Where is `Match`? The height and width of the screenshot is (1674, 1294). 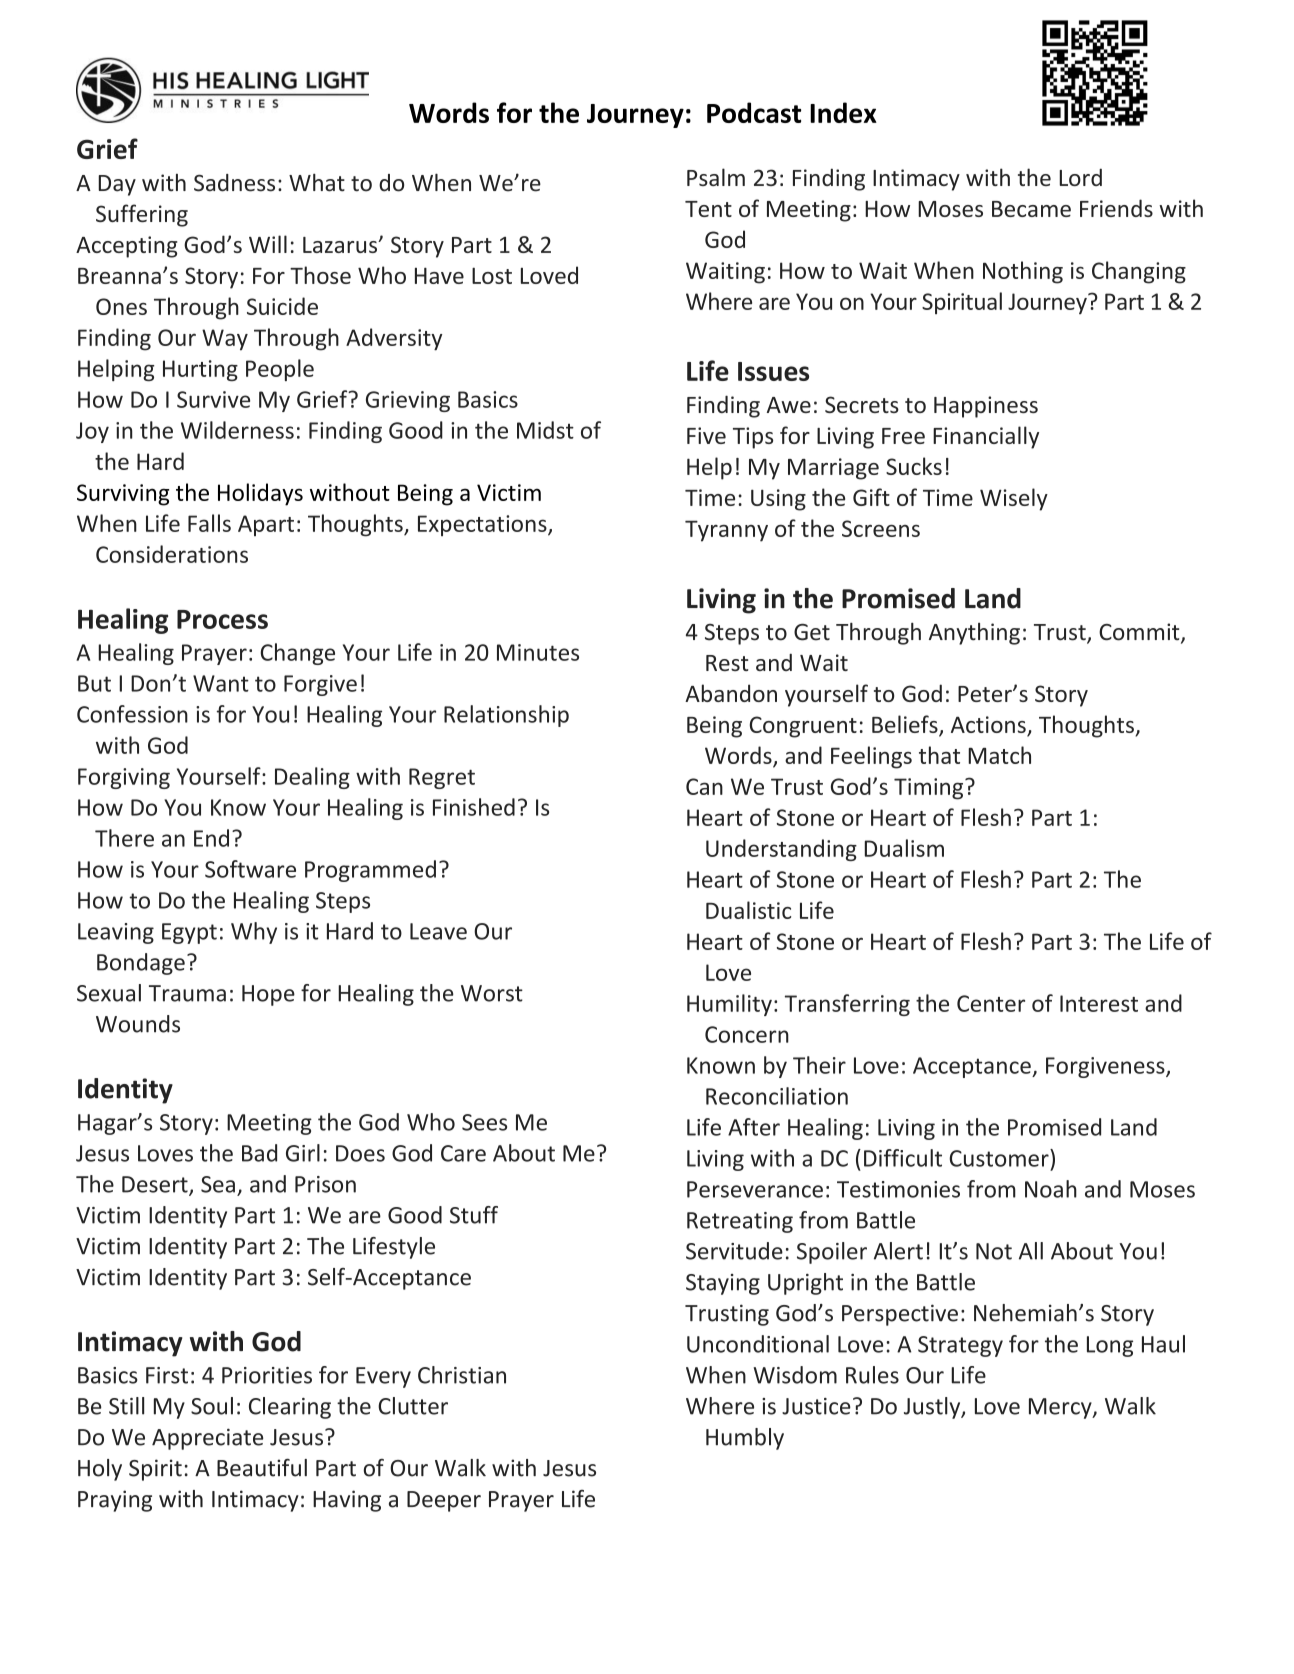
Match is located at coordinates (999, 755).
